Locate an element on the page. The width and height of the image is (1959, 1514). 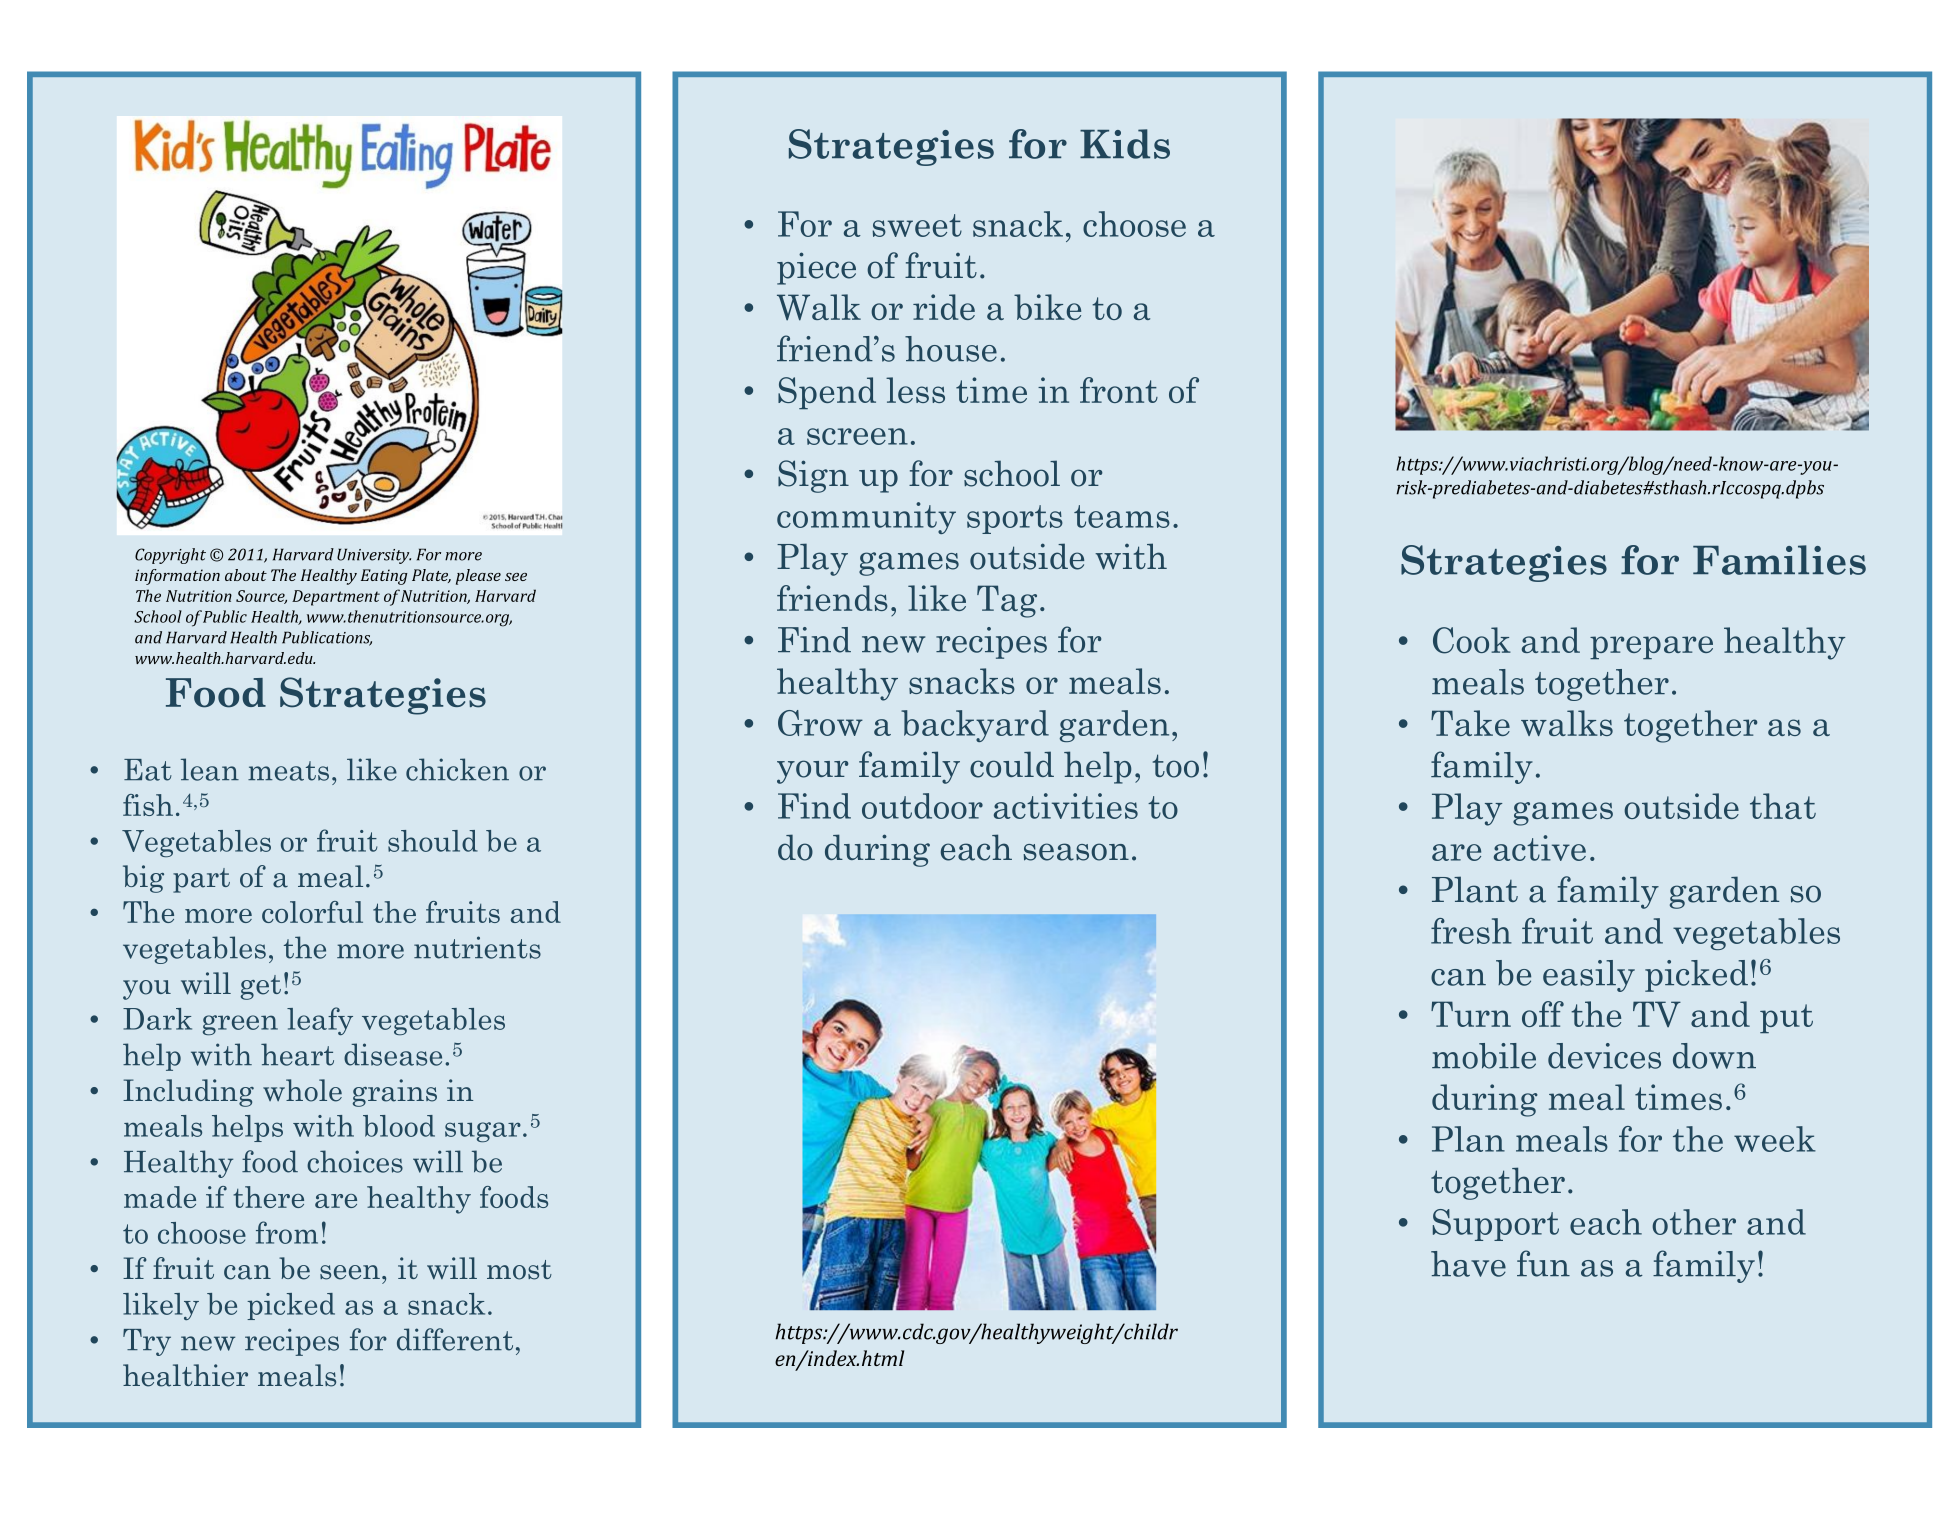
piece is located at coordinates (816, 268).
